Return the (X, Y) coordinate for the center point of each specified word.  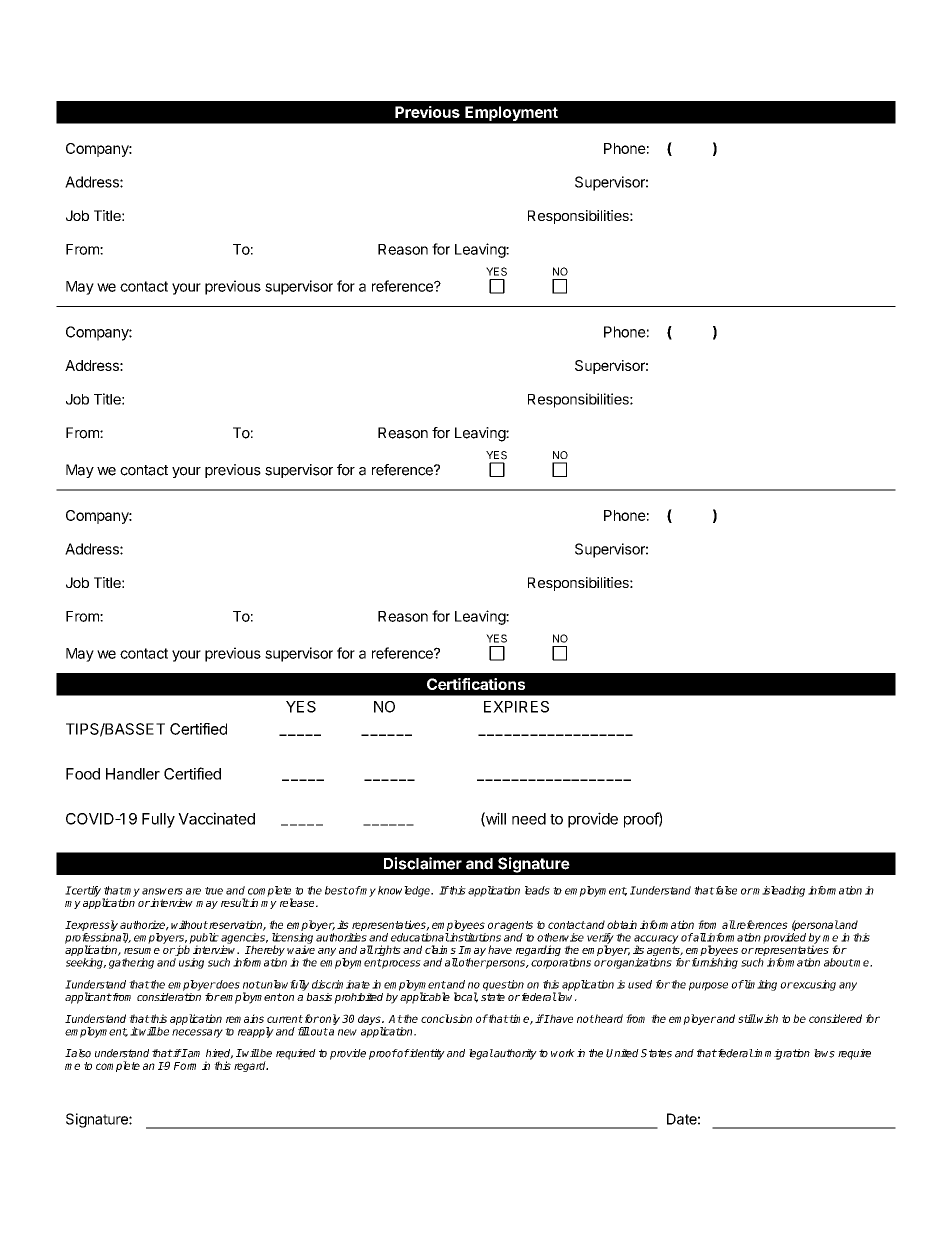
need (529, 819)
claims (440, 949)
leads (537, 890)
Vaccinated (216, 818)
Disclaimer (423, 863)
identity (426, 1054)
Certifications (476, 684)
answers (162, 891)
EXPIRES (516, 707)
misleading (778, 891)
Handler (133, 774)
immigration (781, 1054)
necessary (197, 1033)
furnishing (713, 963)
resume (142, 951)
